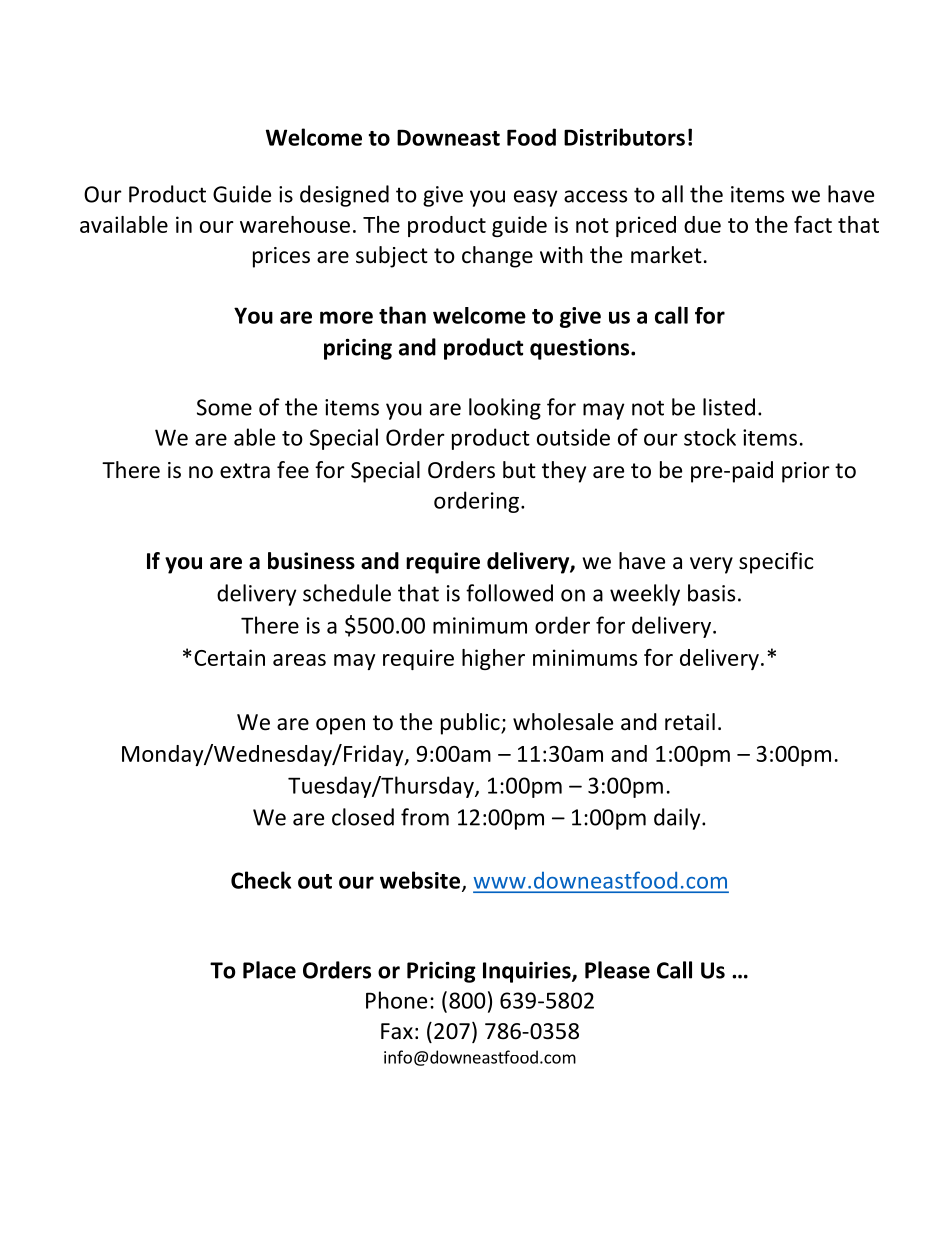 The image size is (952, 1233). What do you see at coordinates (363, 817) in the screenshot?
I see `closed` at bounding box center [363, 817].
